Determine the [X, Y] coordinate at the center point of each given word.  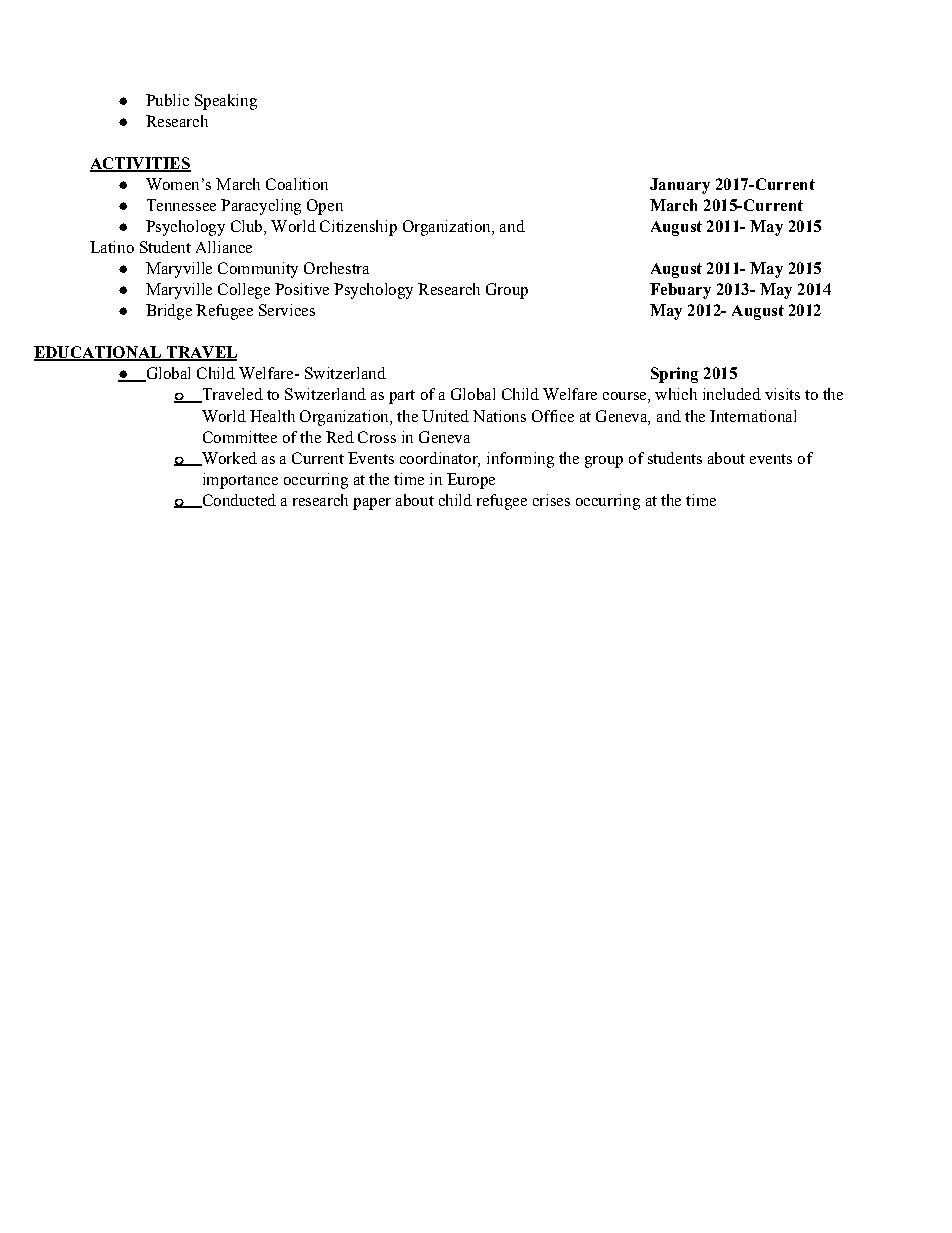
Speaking [226, 102]
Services [287, 310]
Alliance [224, 247]
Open [325, 207]
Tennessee [181, 205]
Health [272, 416]
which [676, 394]
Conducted [238, 501]
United [445, 416]
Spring [674, 375]
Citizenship [358, 228]
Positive [302, 289]
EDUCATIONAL [99, 353]
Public [167, 100]
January [680, 186]
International [753, 416]
